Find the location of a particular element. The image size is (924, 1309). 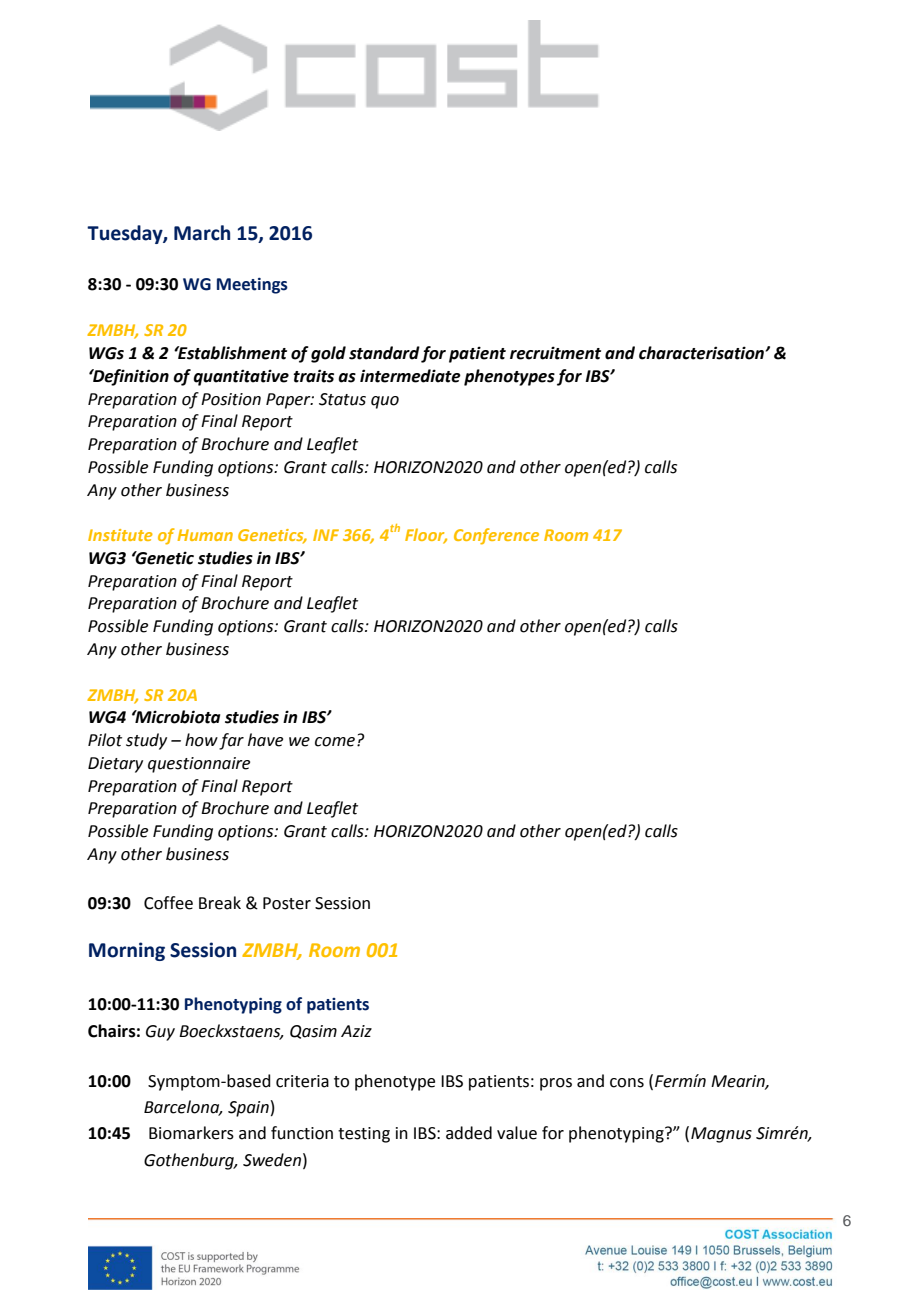

Biomarkers is located at coordinates (191, 1133).
